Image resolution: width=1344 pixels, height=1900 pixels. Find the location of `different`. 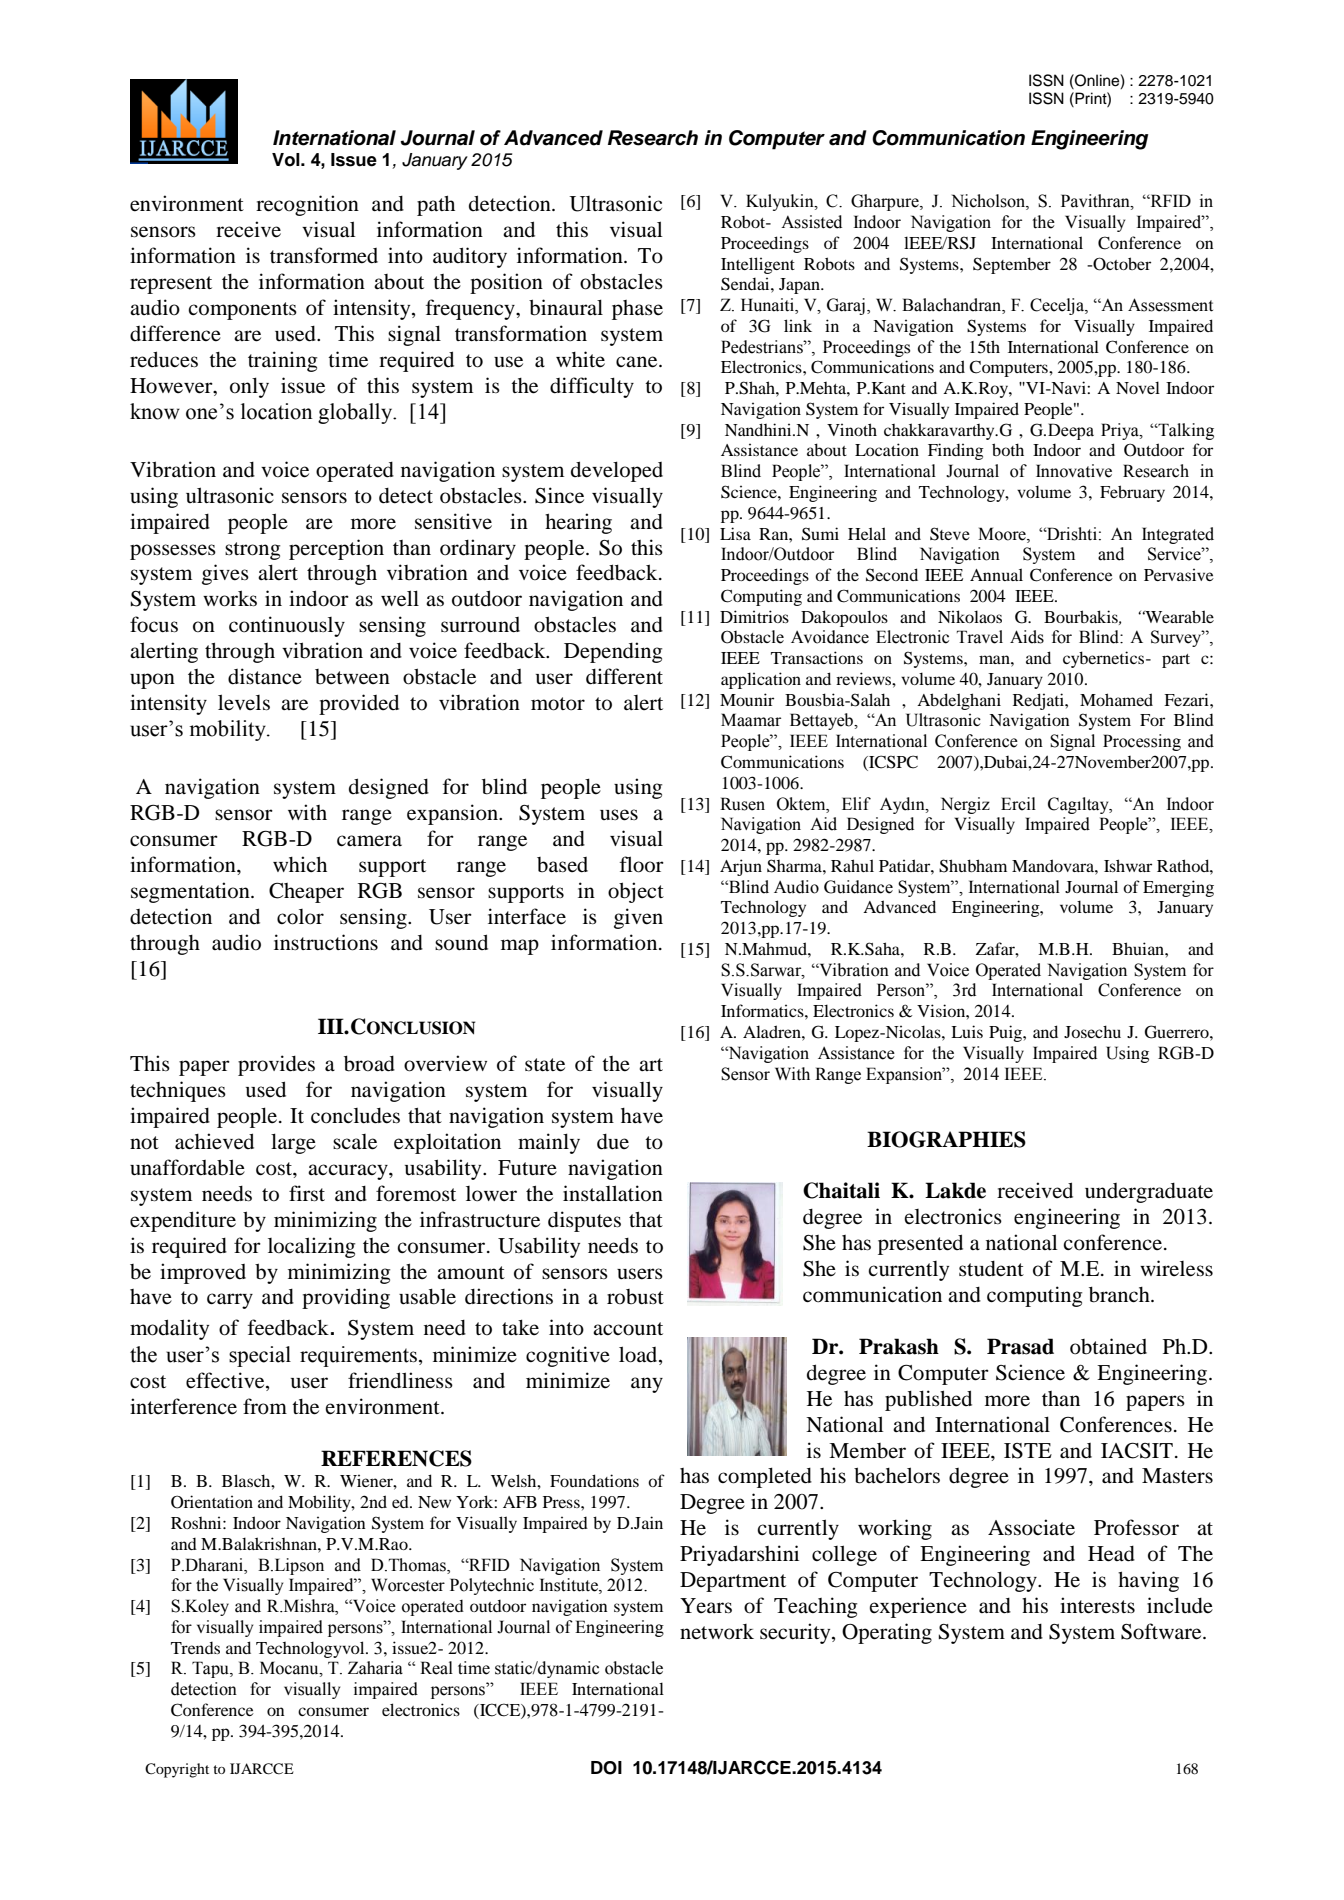

different is located at coordinates (624, 676).
